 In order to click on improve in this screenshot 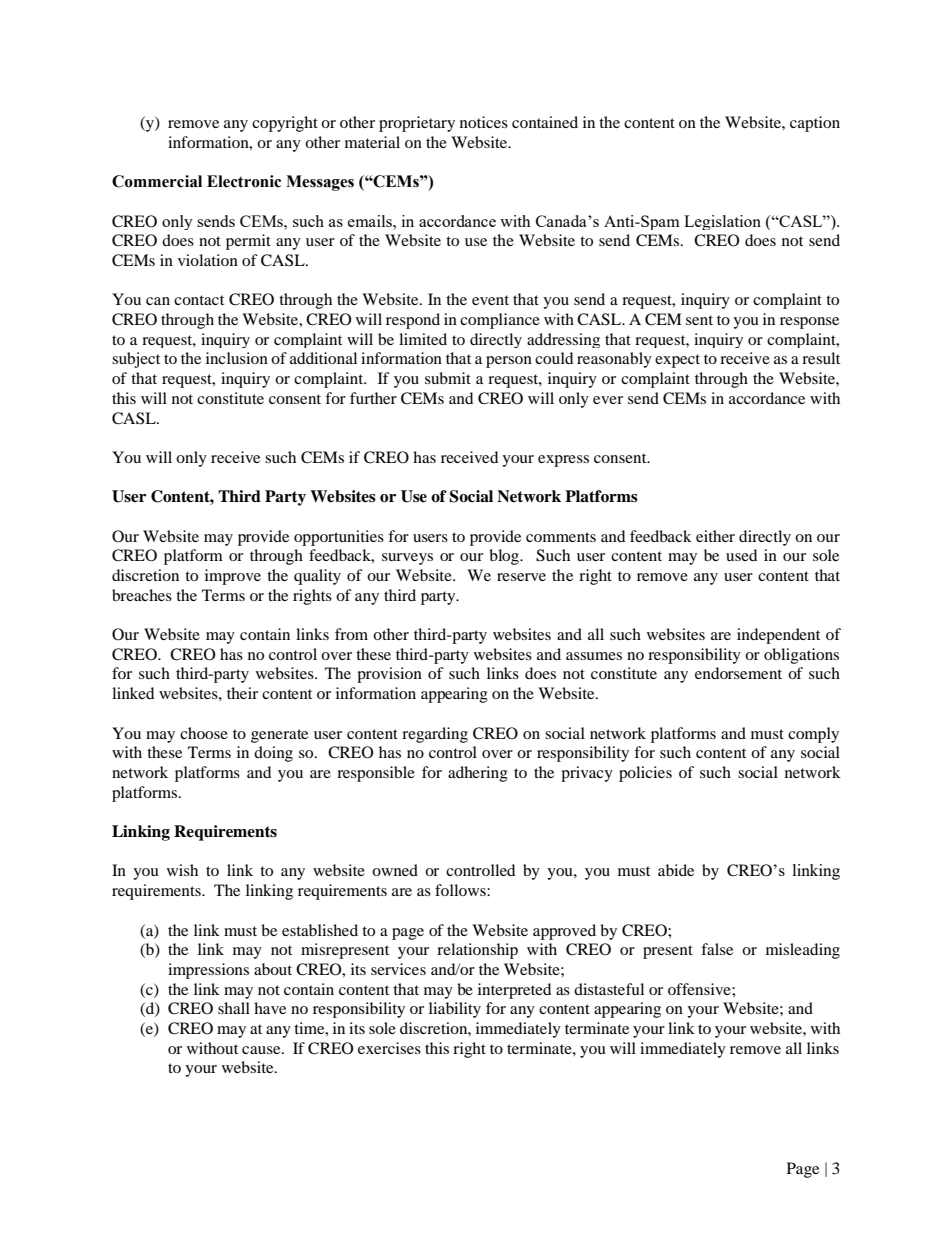, I will do `click(233, 577)`.
